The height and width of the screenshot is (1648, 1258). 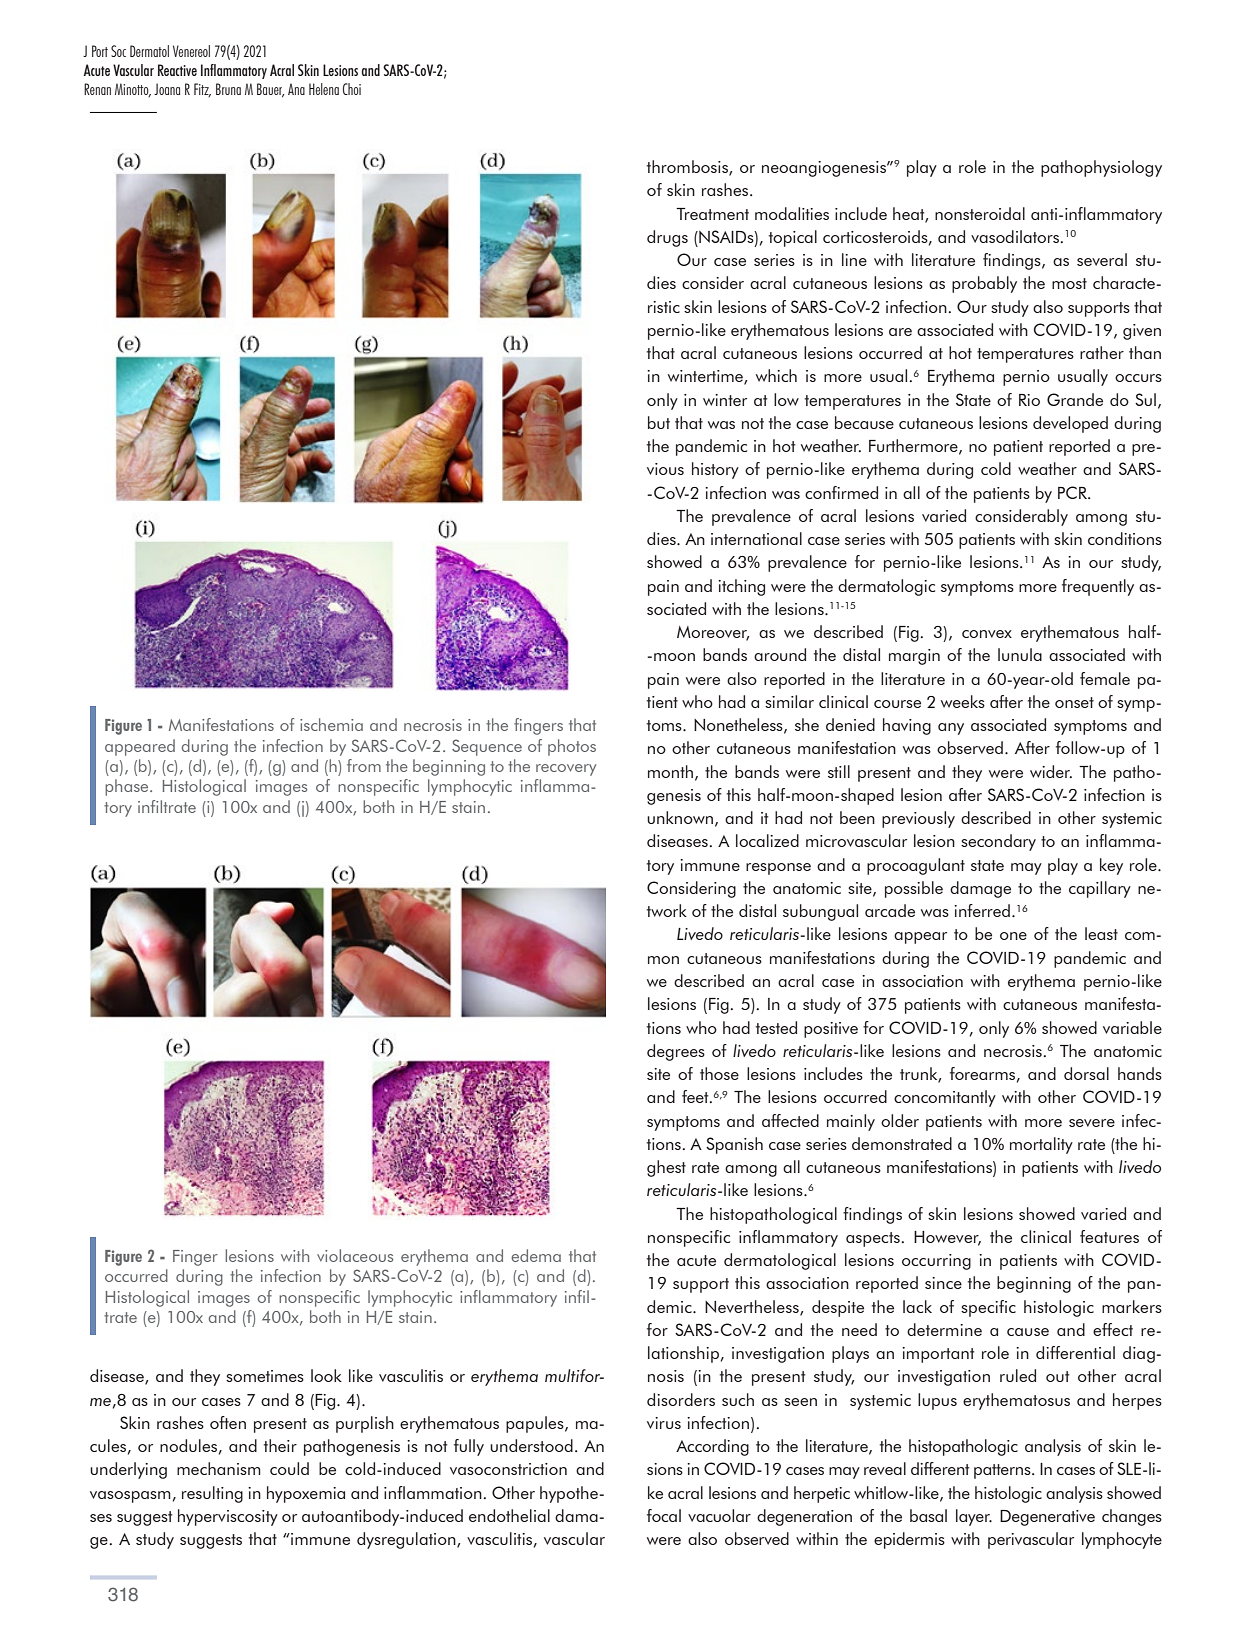 What do you see at coordinates (664, 1515) in the screenshot?
I see `focal` at bounding box center [664, 1515].
